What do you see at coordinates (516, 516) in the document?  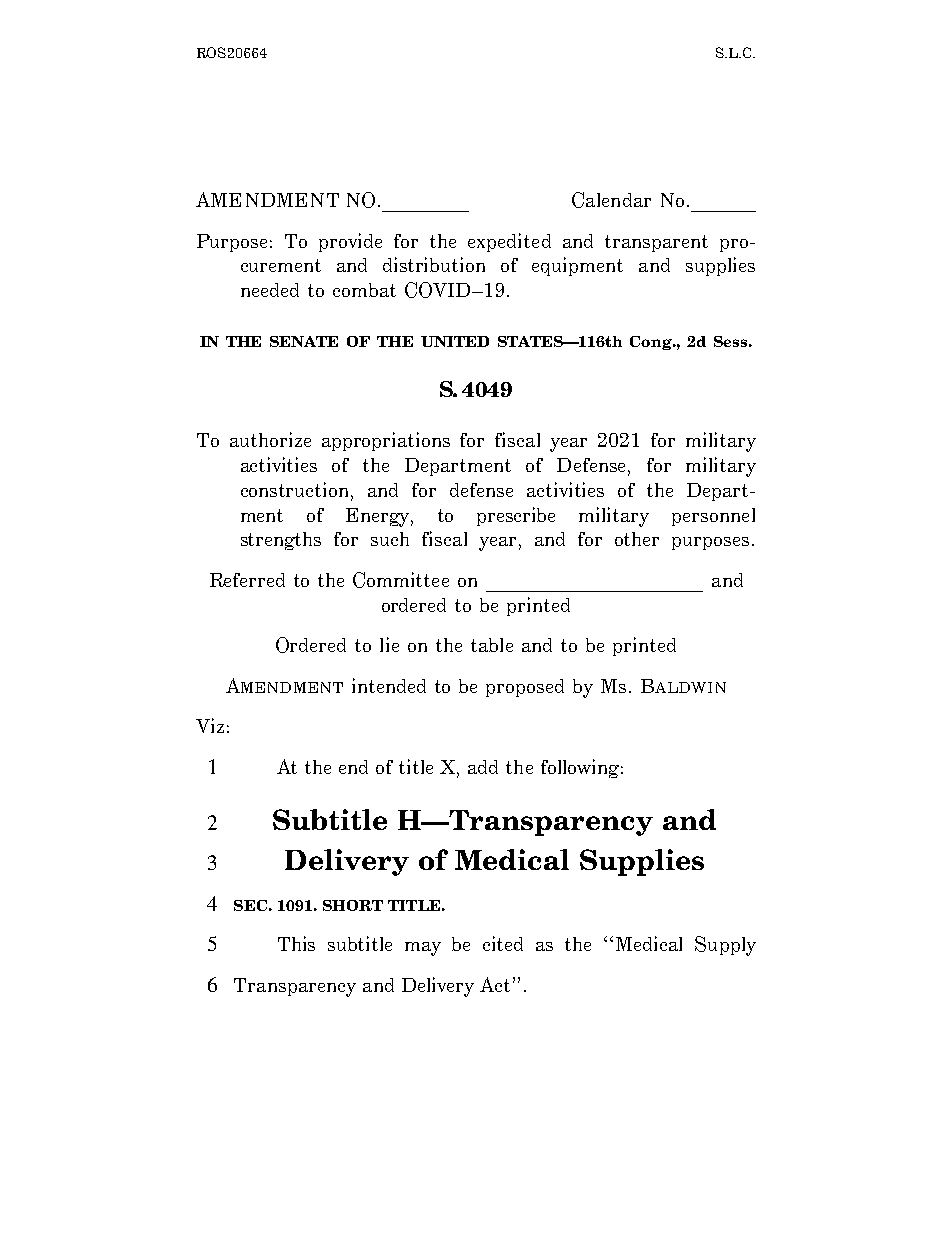 I see `prescribe` at bounding box center [516, 516].
